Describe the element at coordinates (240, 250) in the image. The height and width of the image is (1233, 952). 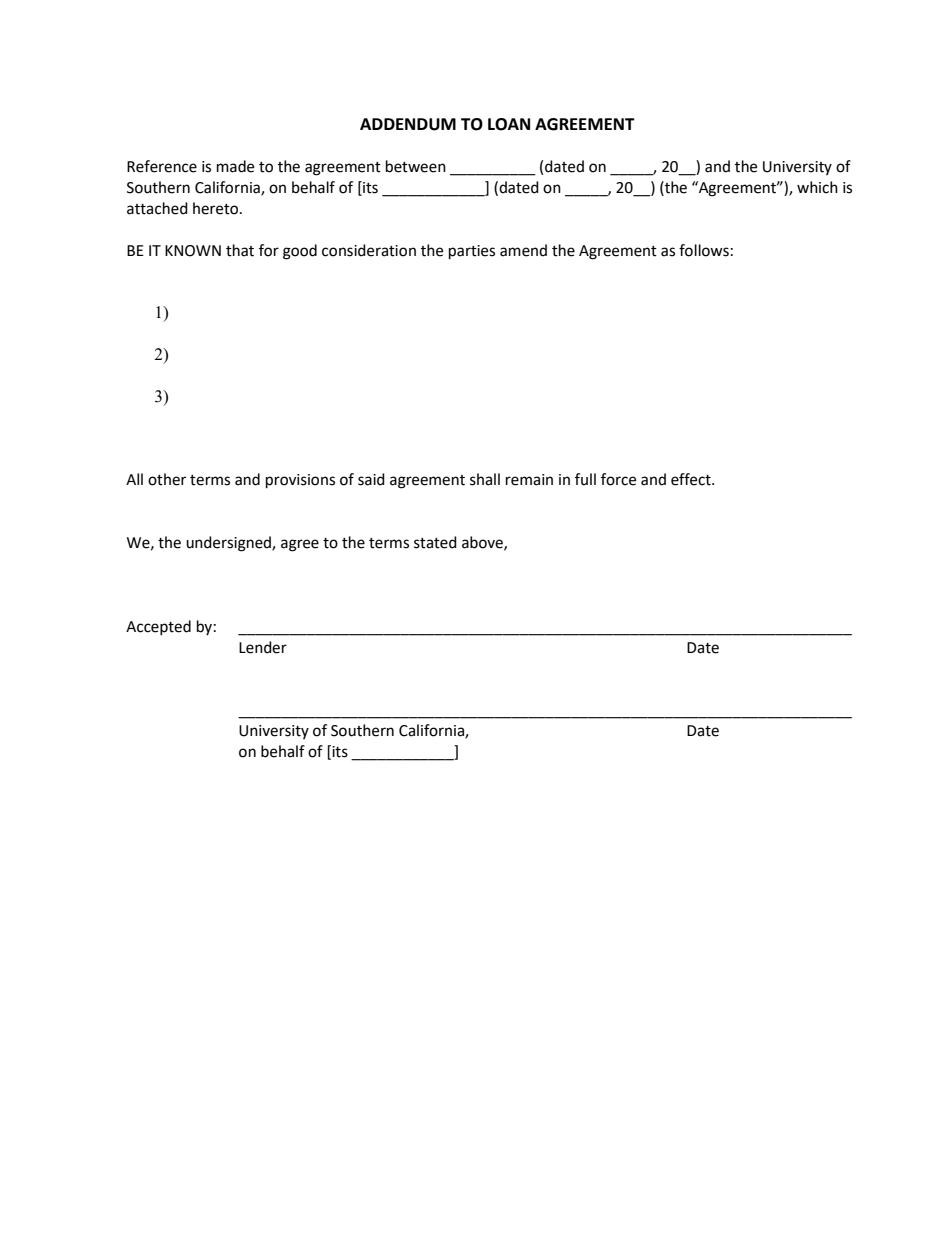
I see `that` at that location.
